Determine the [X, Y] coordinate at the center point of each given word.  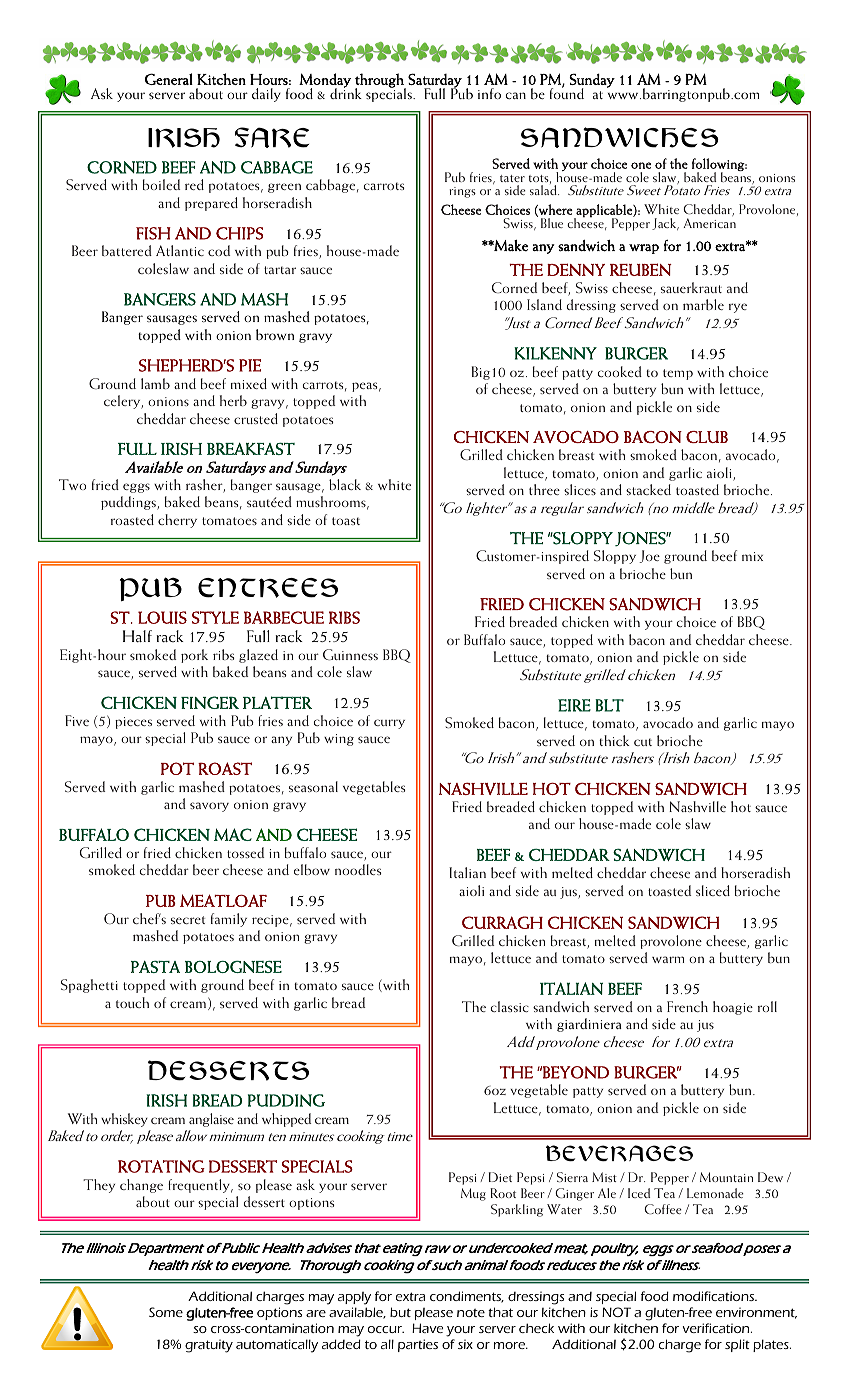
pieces [133, 723]
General [169, 79]
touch [132, 1002]
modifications [715, 1296]
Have [427, 1328]
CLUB [707, 437]
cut [643, 742]
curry [389, 724]
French [687, 1006]
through [380, 81]
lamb [155, 383]
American [709, 223]
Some [166, 1312]
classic [510, 1006]
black [345, 484]
